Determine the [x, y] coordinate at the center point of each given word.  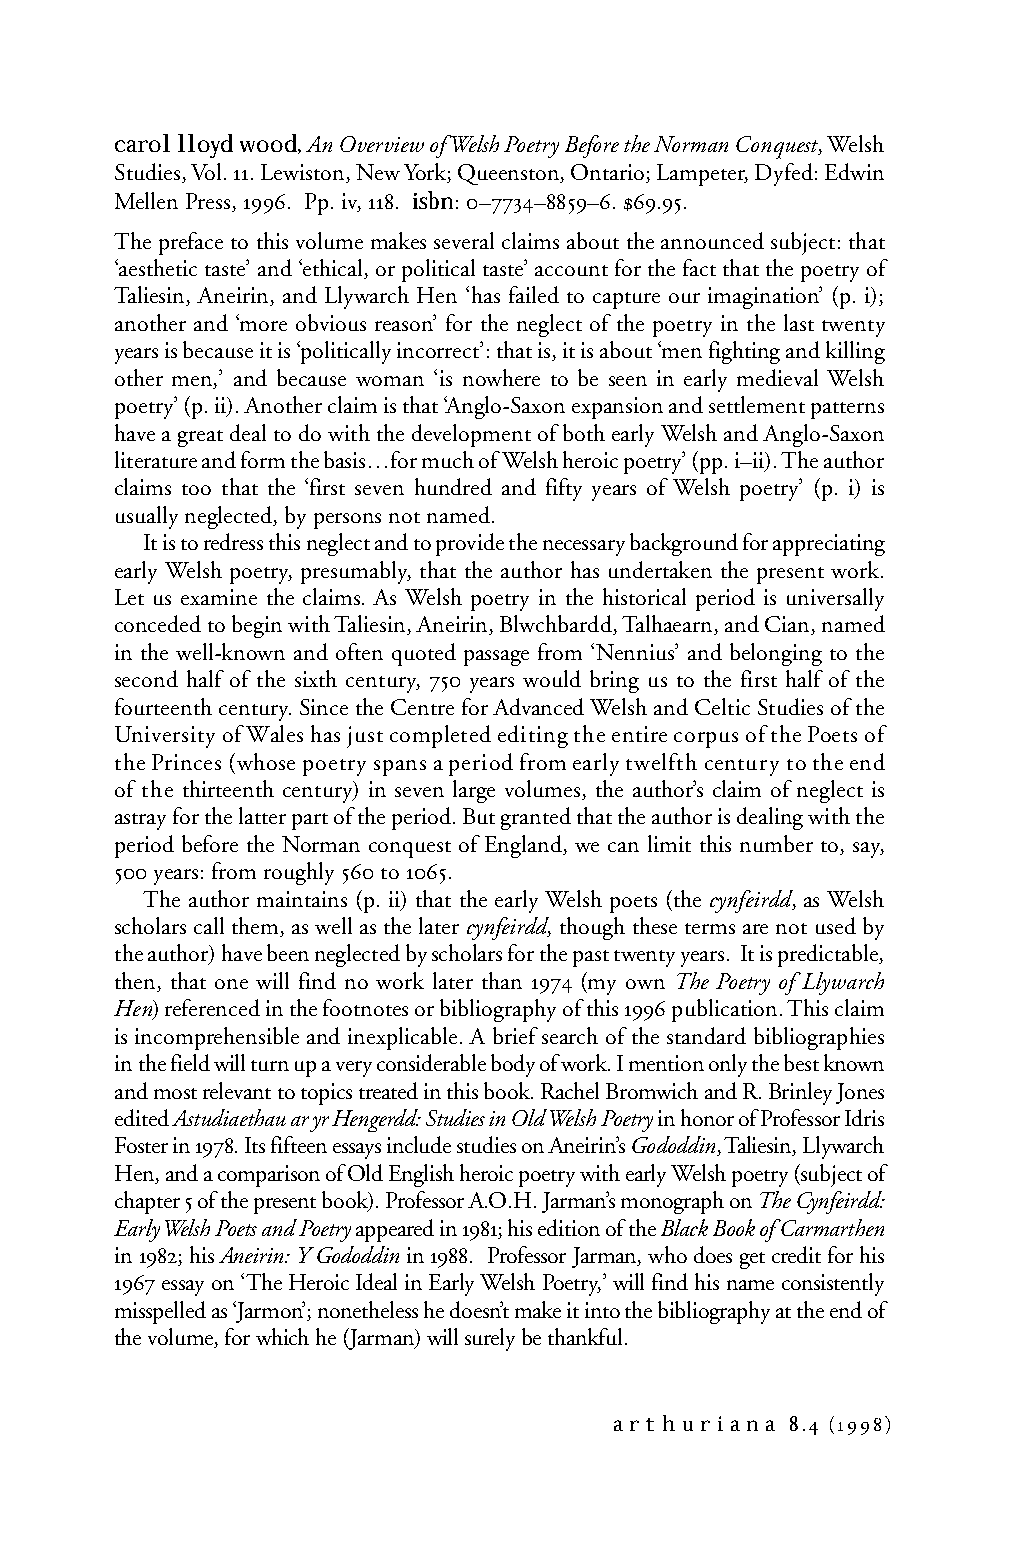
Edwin [854, 171]
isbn [433, 200]
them [257, 927]
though [592, 928]
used [836, 925]
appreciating [829, 545]
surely [490, 1339]
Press [209, 202]
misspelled [160, 1312]
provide [470, 544]
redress [233, 541]
